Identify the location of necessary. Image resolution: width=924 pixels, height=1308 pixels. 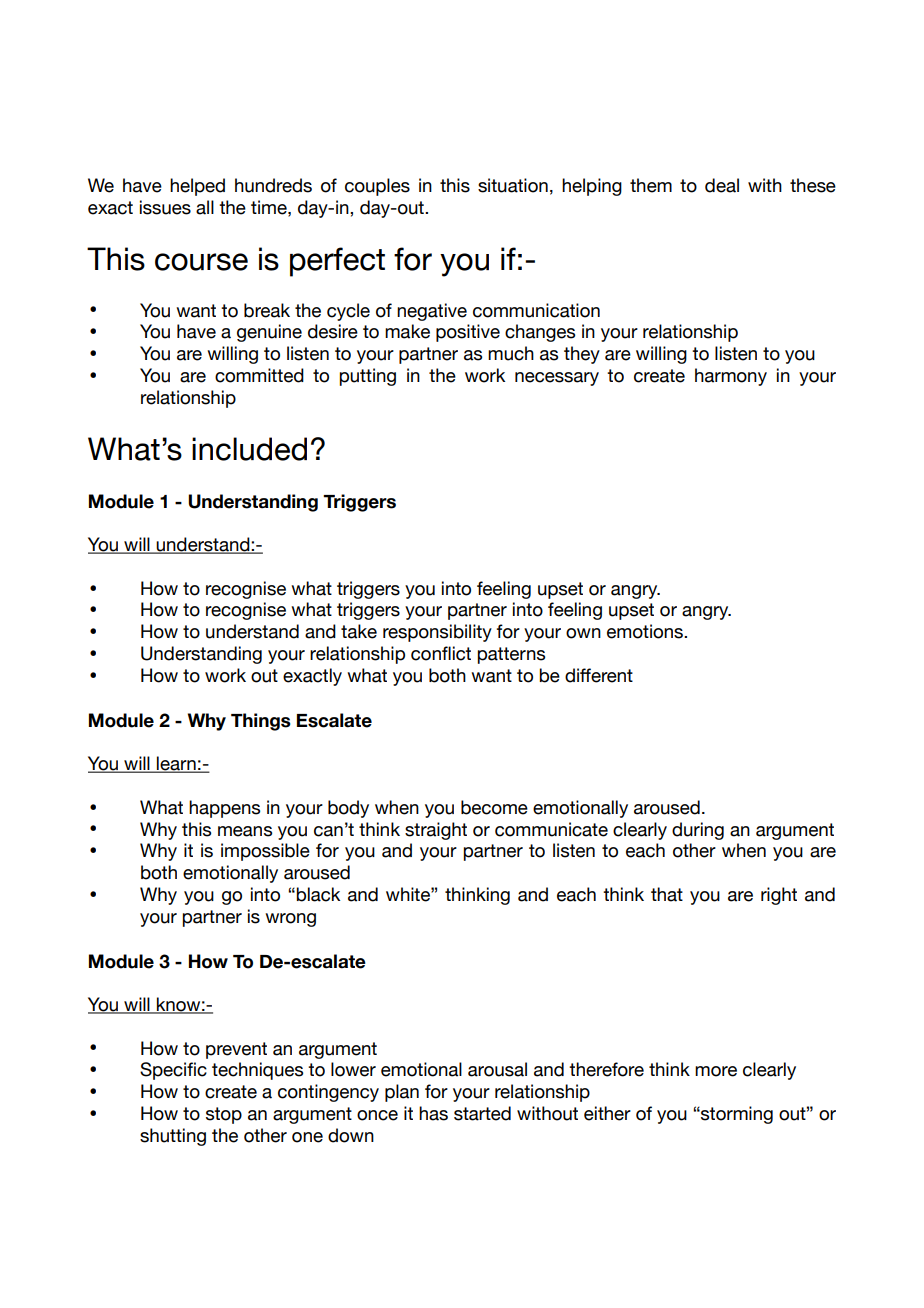
(557, 379).
